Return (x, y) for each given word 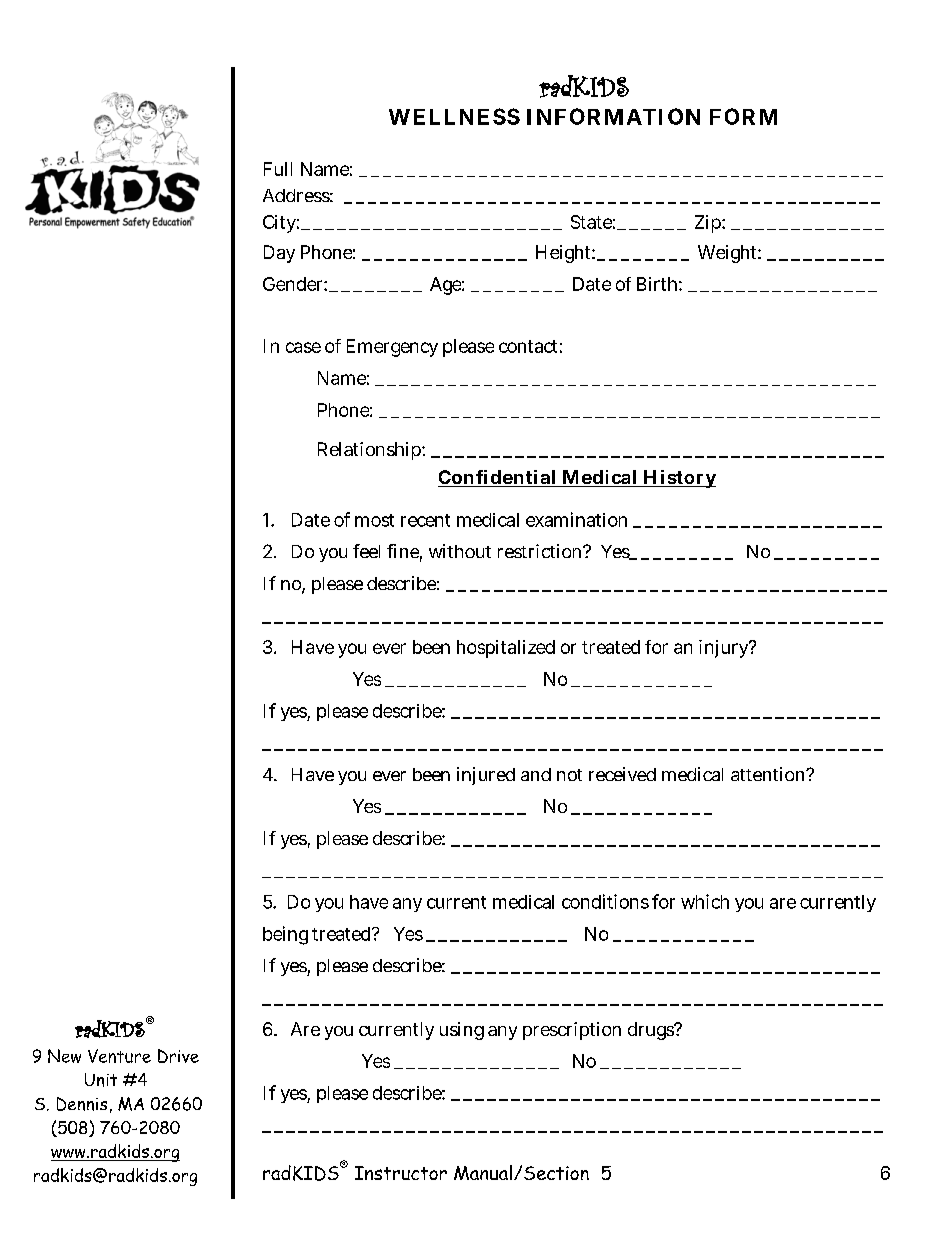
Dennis (82, 1104)
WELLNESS (454, 116)
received (622, 774)
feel (366, 551)
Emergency (392, 348)
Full (278, 169)
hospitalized (506, 649)
